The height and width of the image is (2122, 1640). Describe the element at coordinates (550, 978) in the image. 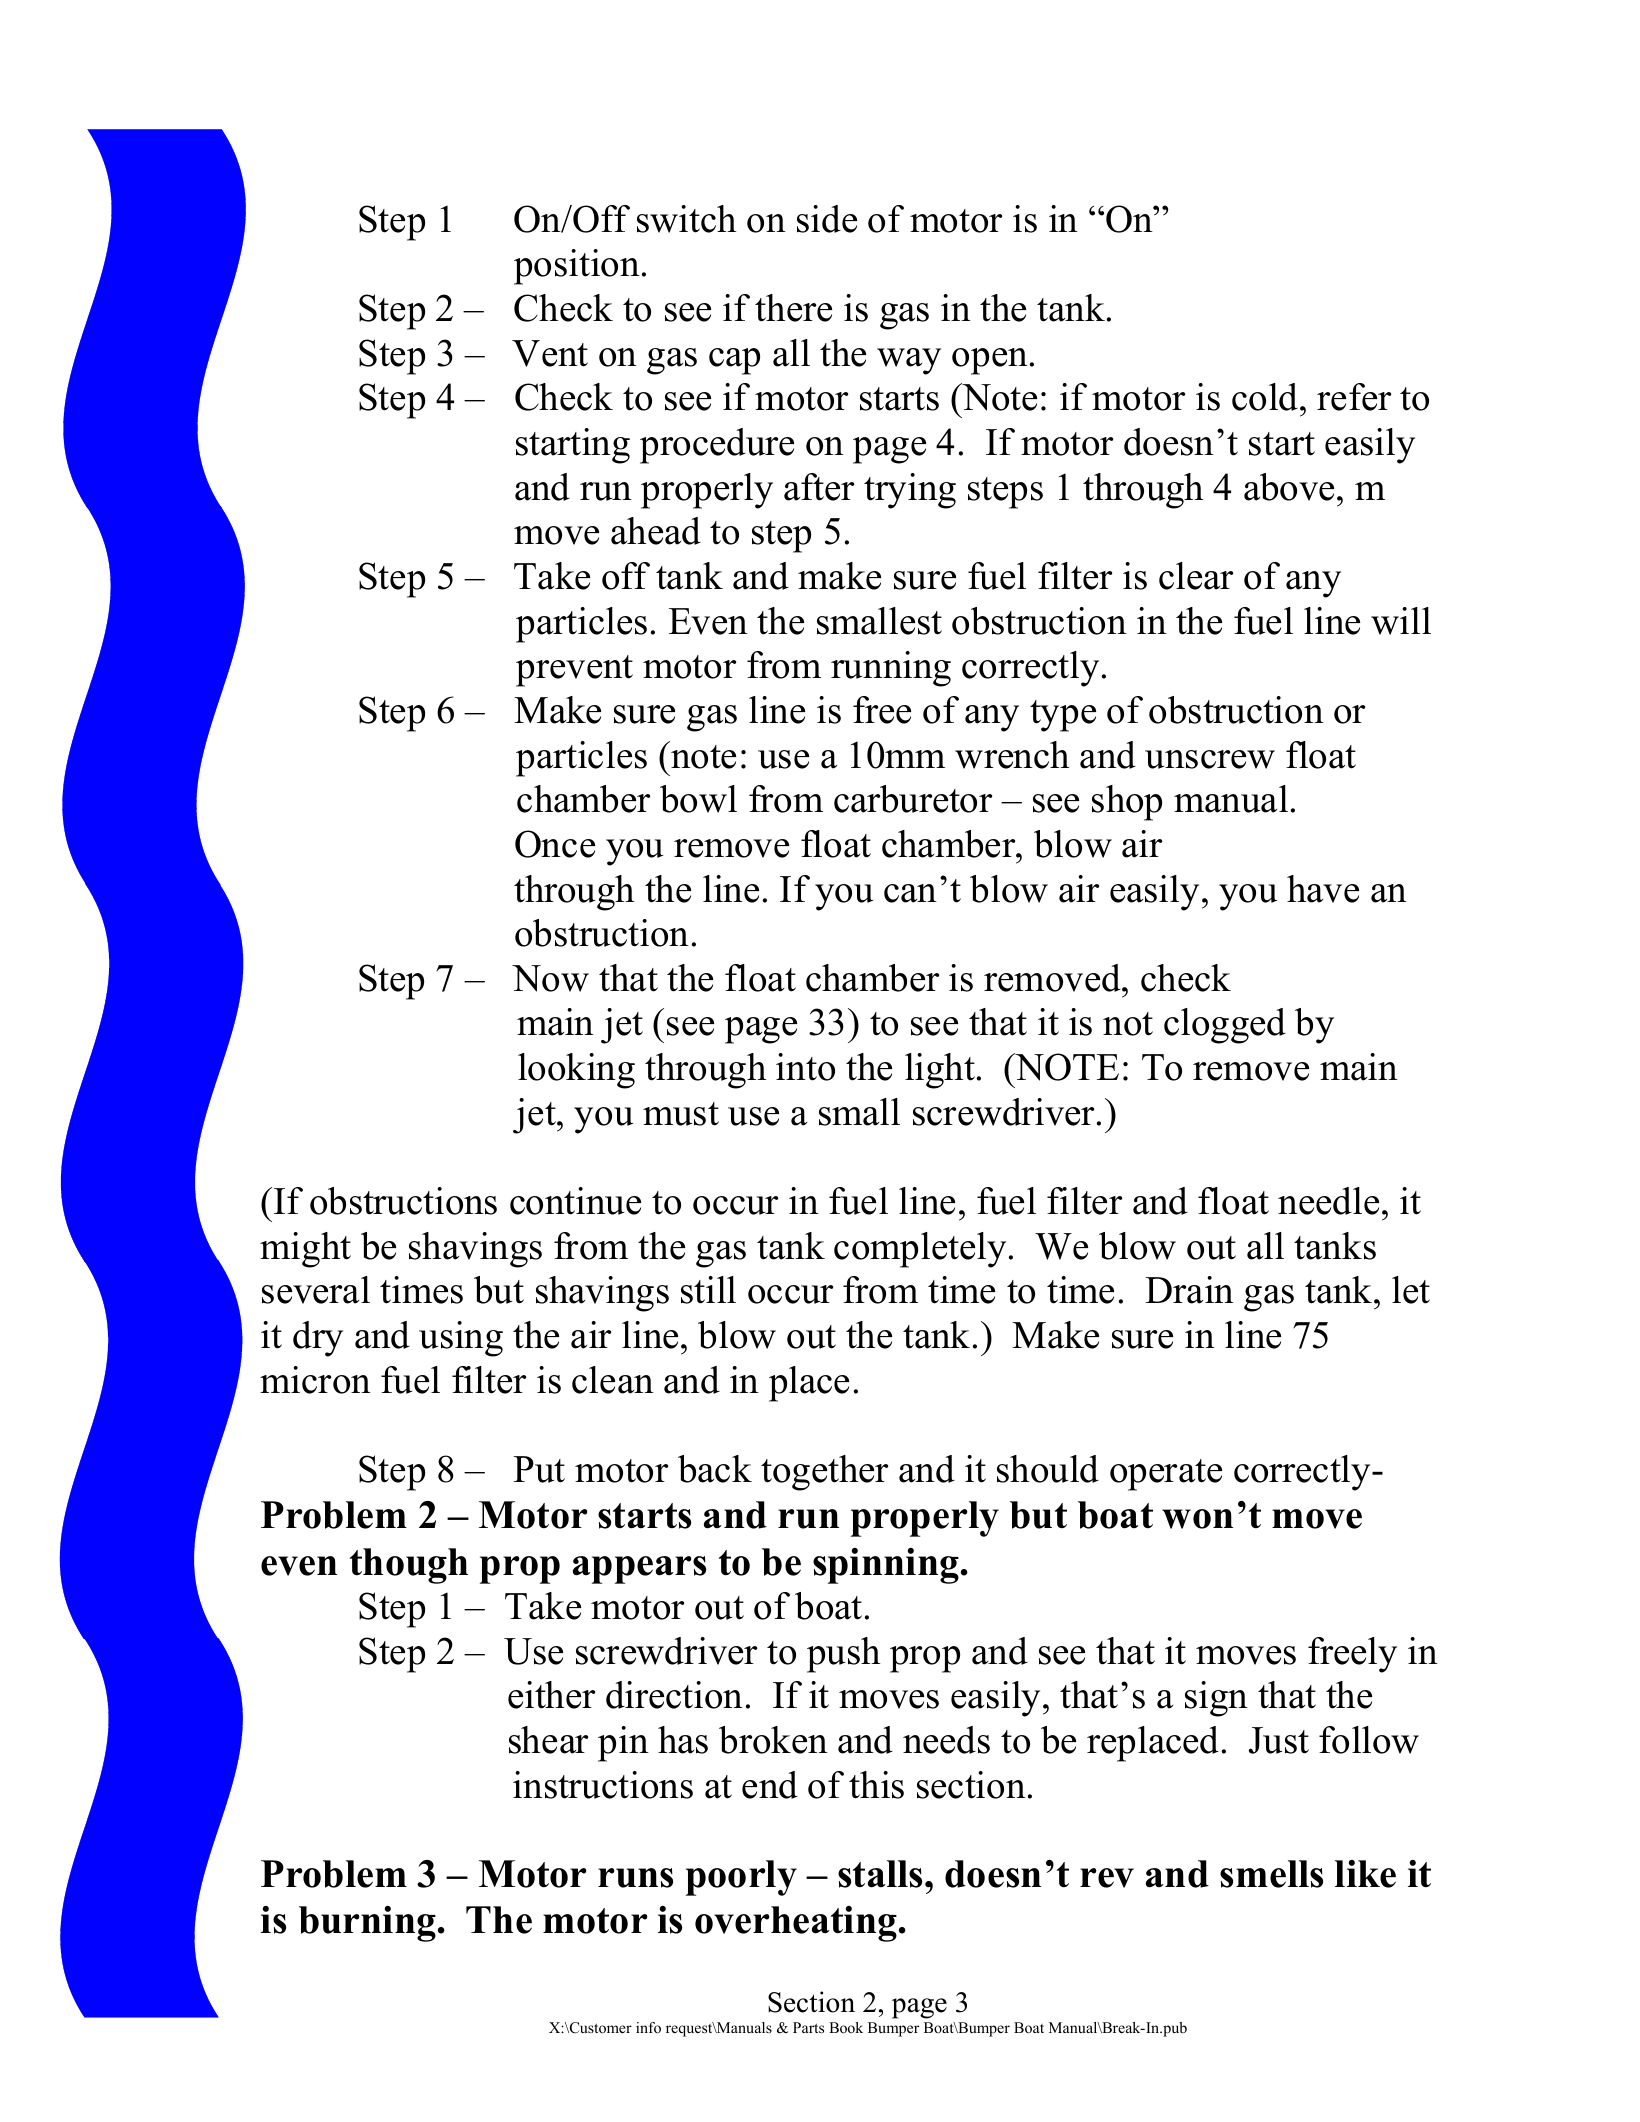

I see `Now` at that location.
